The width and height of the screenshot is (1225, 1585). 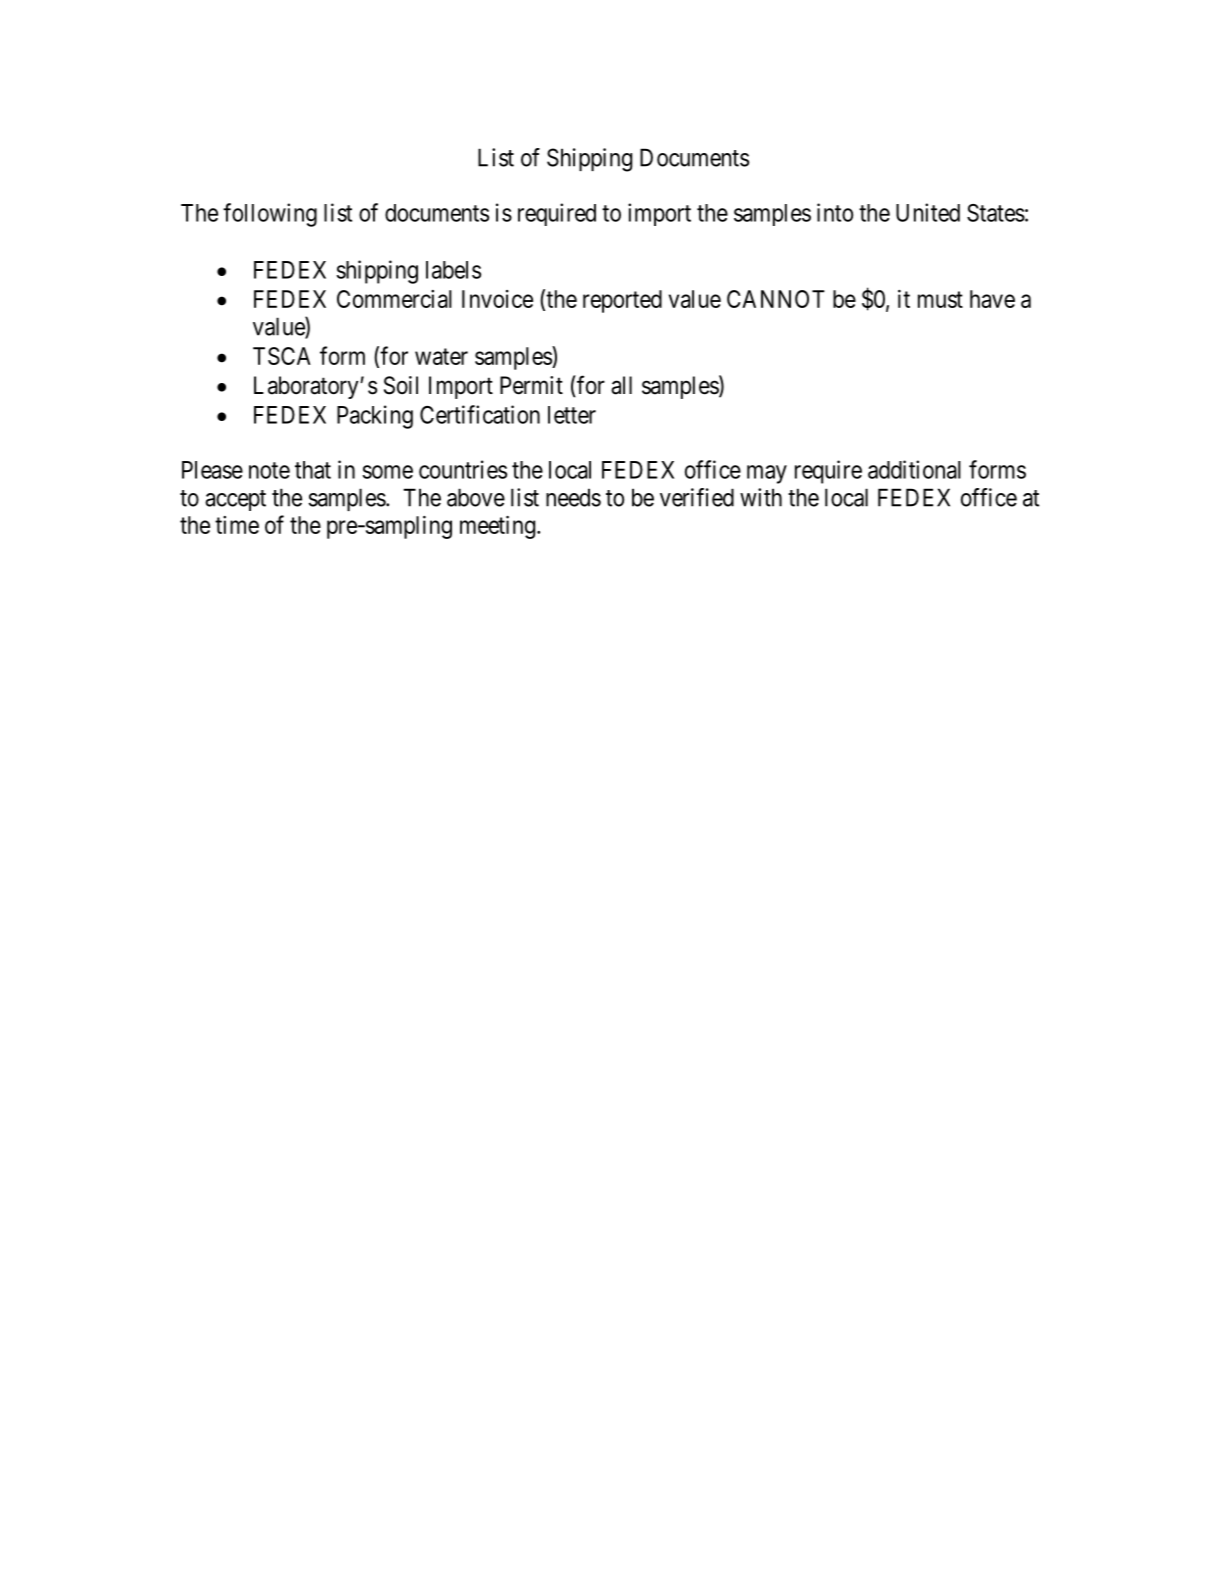 What do you see at coordinates (282, 356) in the screenshot?
I see `TSCA` at bounding box center [282, 356].
